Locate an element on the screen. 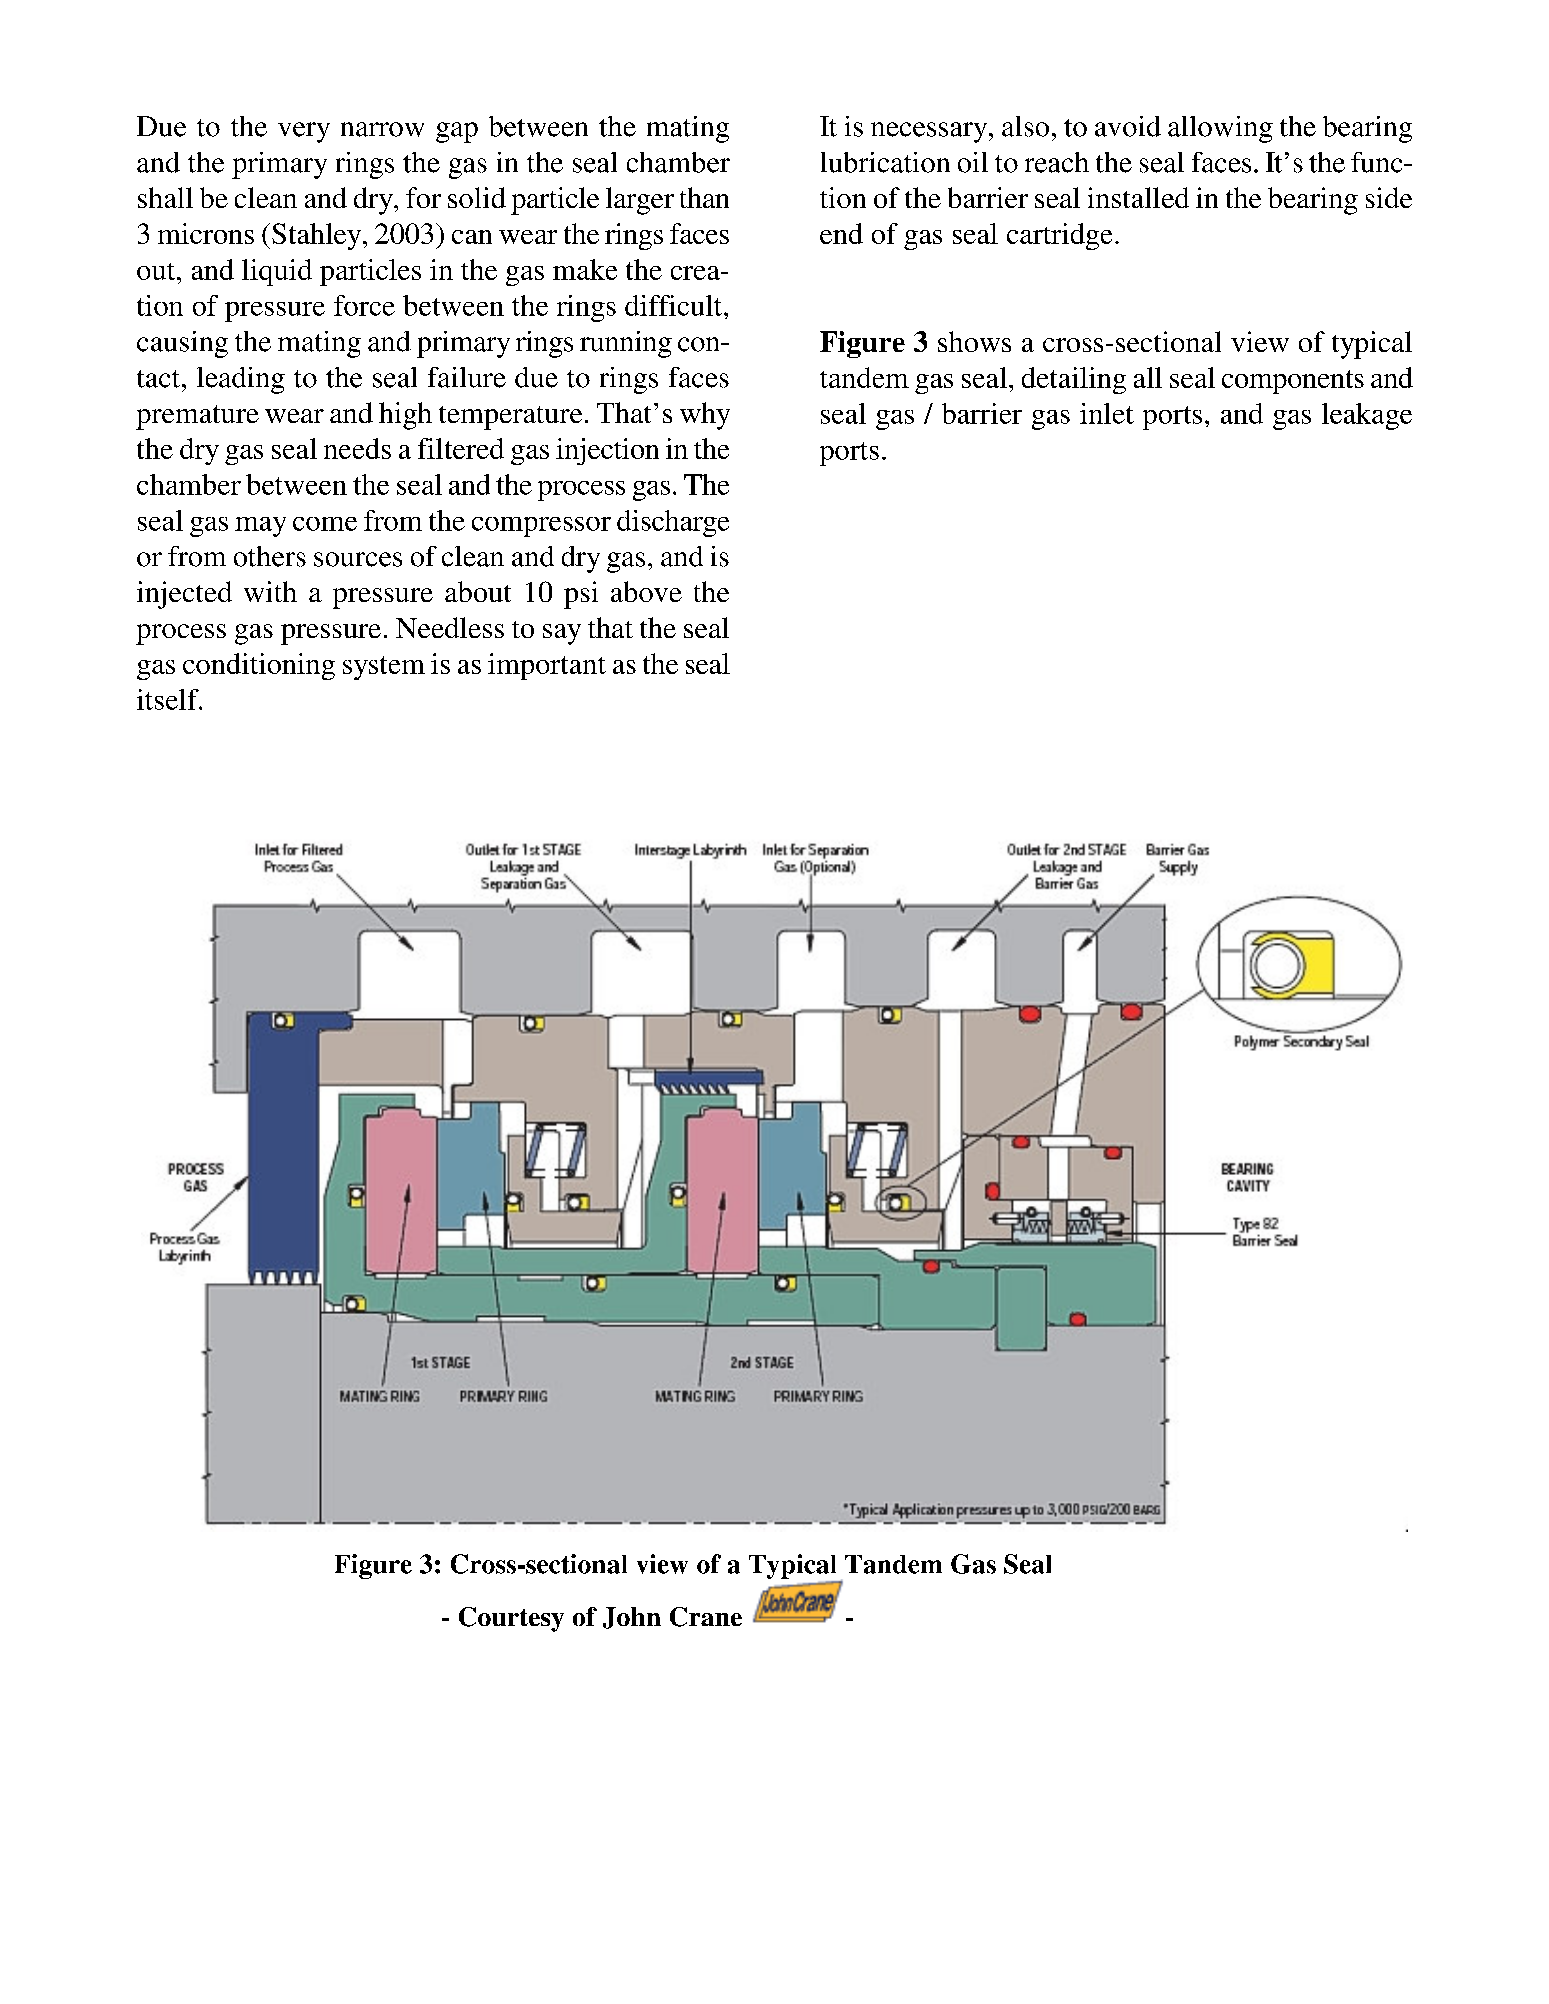  Crane is located at coordinates (706, 1617).
